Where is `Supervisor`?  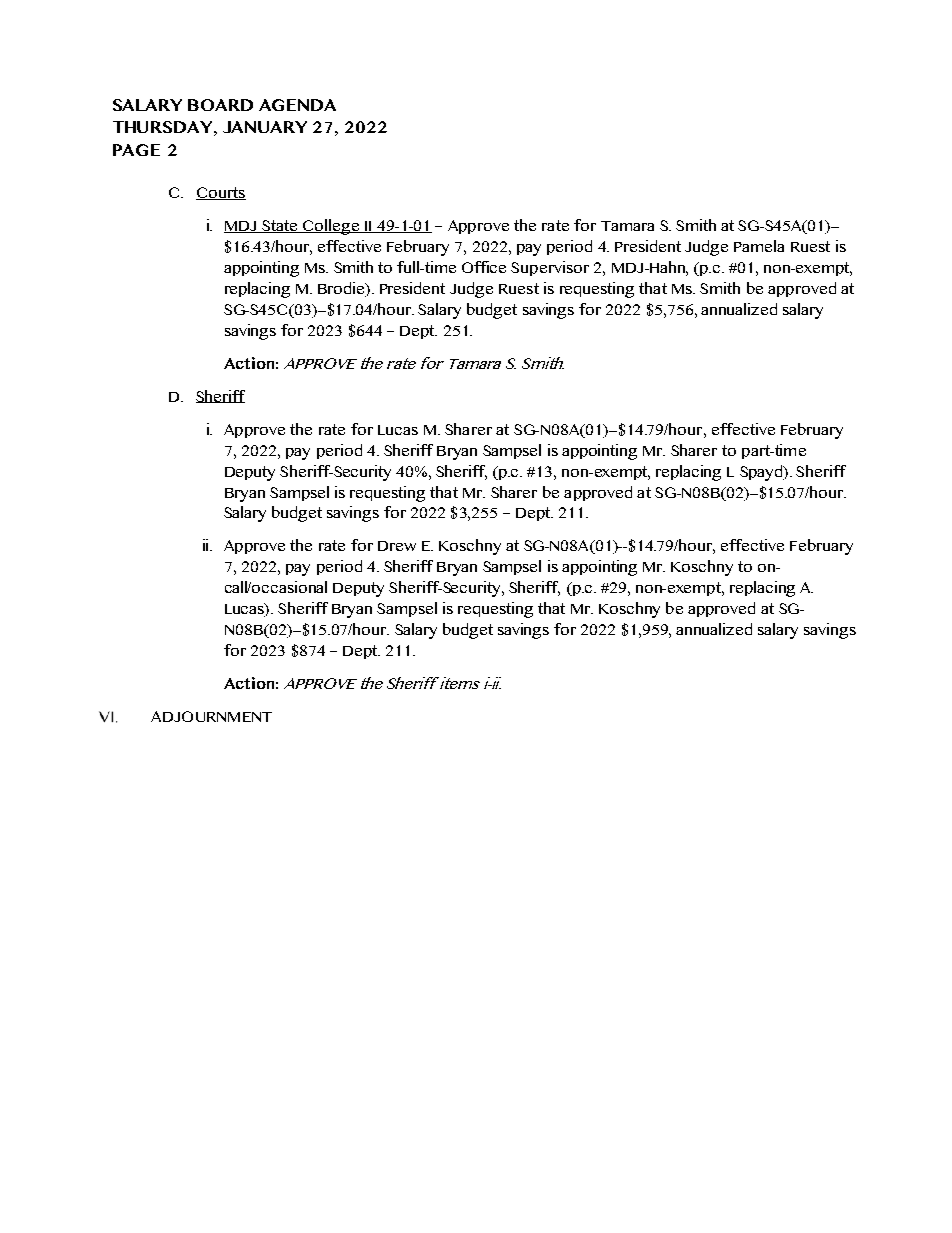
Supervisor is located at coordinates (550, 268).
